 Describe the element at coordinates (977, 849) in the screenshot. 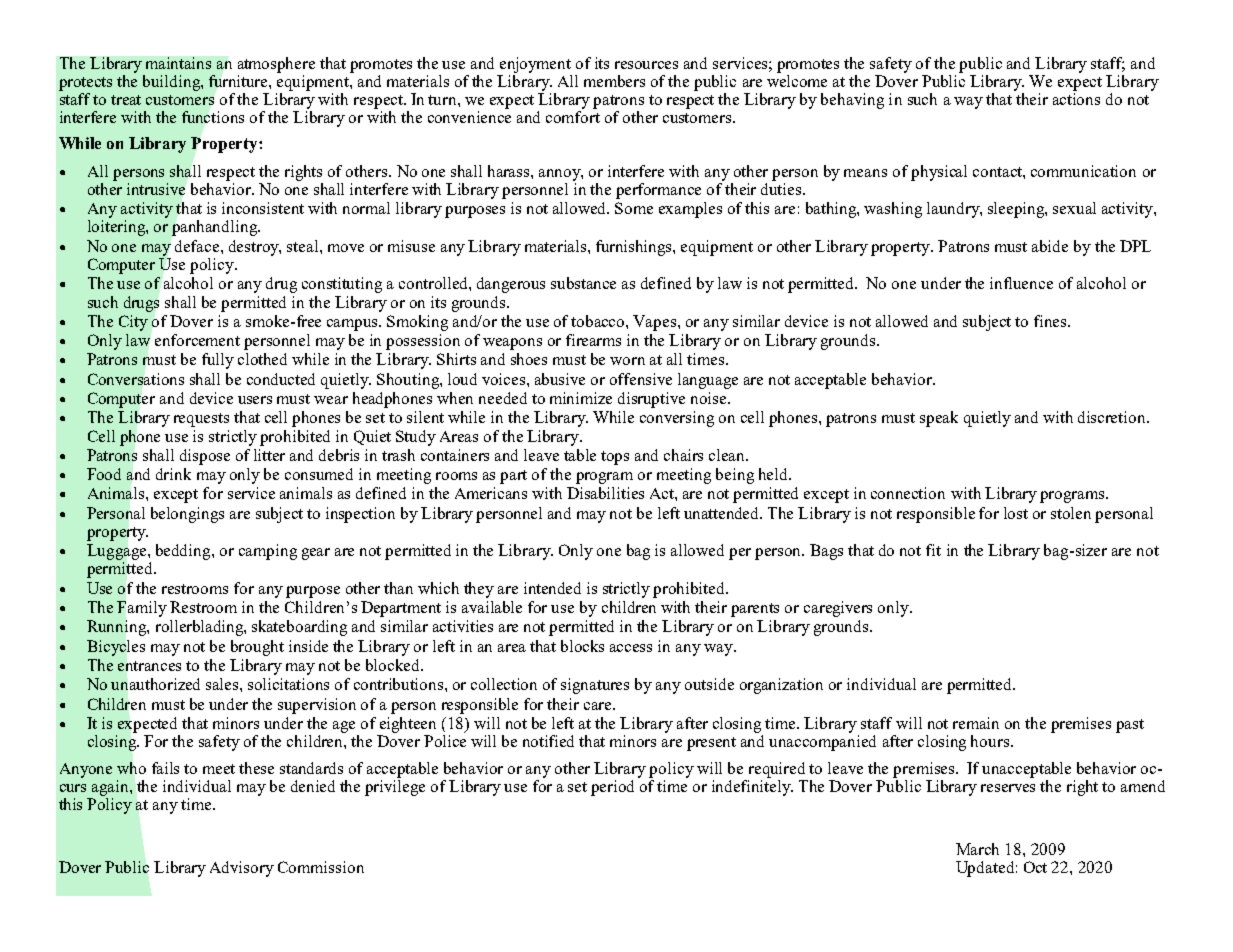

I see `March` at that location.
